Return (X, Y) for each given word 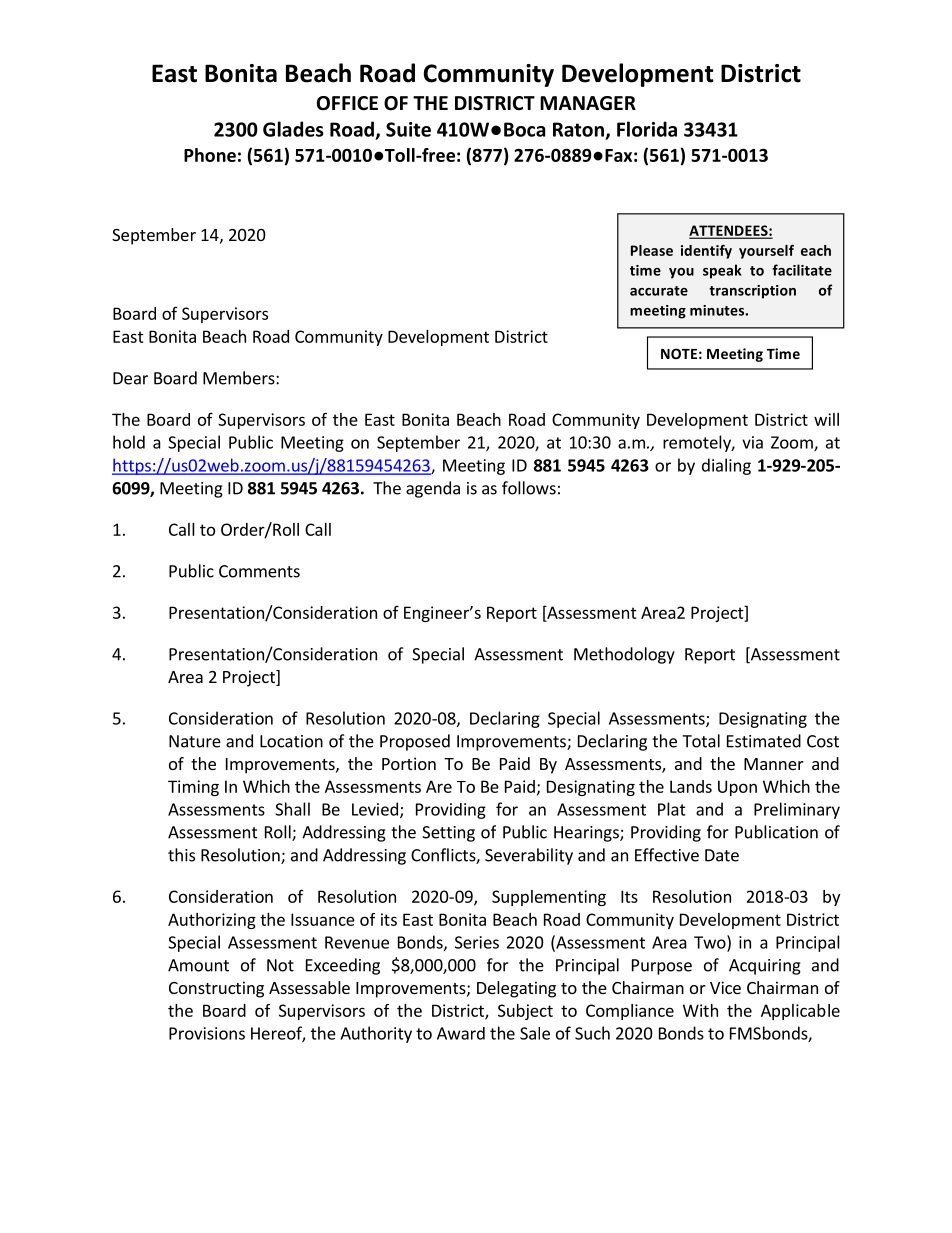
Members (240, 378)
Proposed (415, 742)
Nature (195, 741)
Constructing (216, 989)
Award (461, 1033)
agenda (433, 489)
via (752, 442)
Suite (408, 129)
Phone (210, 155)
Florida (647, 129)
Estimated (764, 741)
